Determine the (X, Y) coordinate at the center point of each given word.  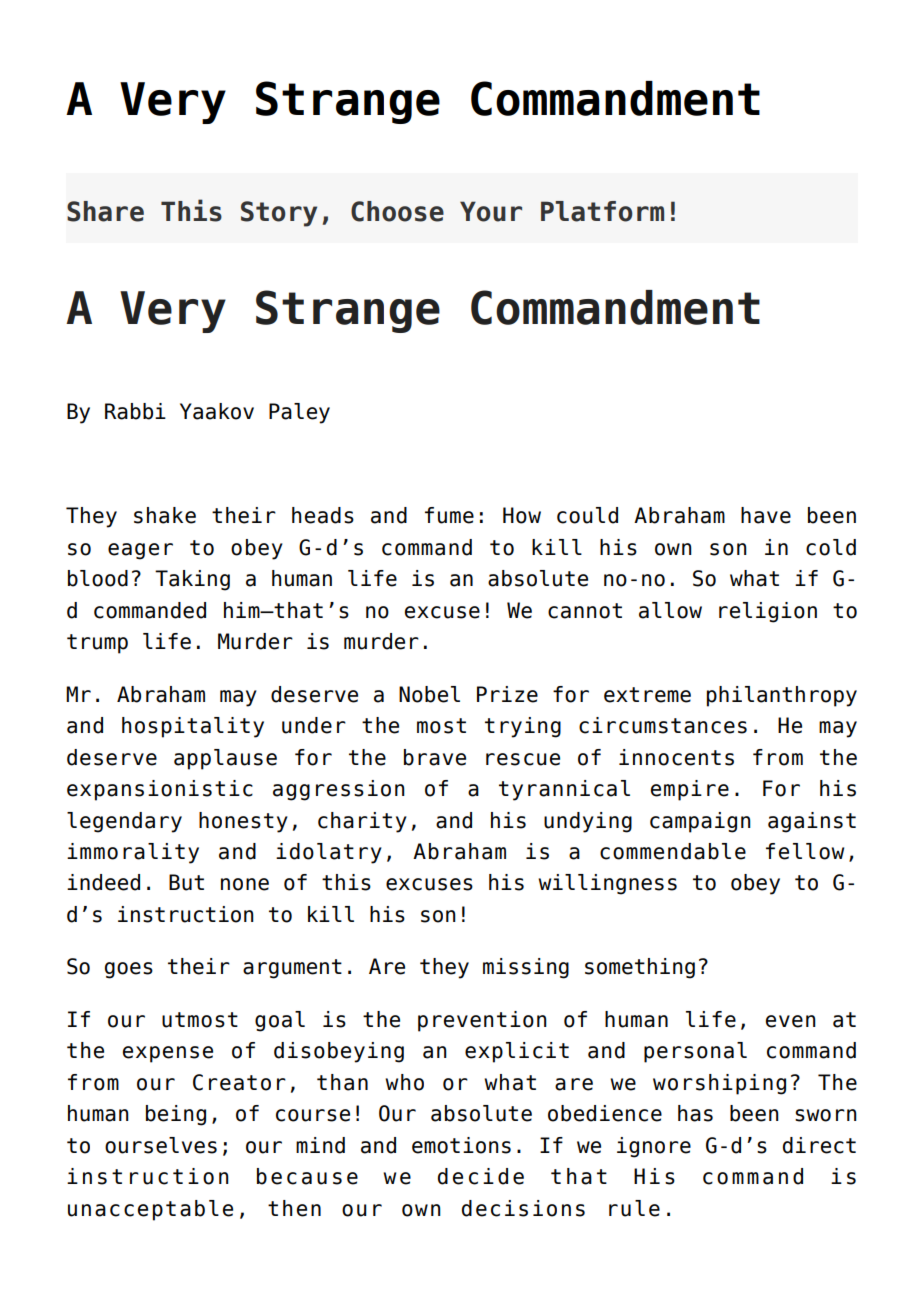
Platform (602, 211)
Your (491, 211)
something (640, 968)
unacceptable (150, 1210)
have (766, 515)
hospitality (193, 727)
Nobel (429, 694)
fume (449, 515)
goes (129, 970)
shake (165, 515)
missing (526, 968)
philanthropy (782, 696)
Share (105, 211)
